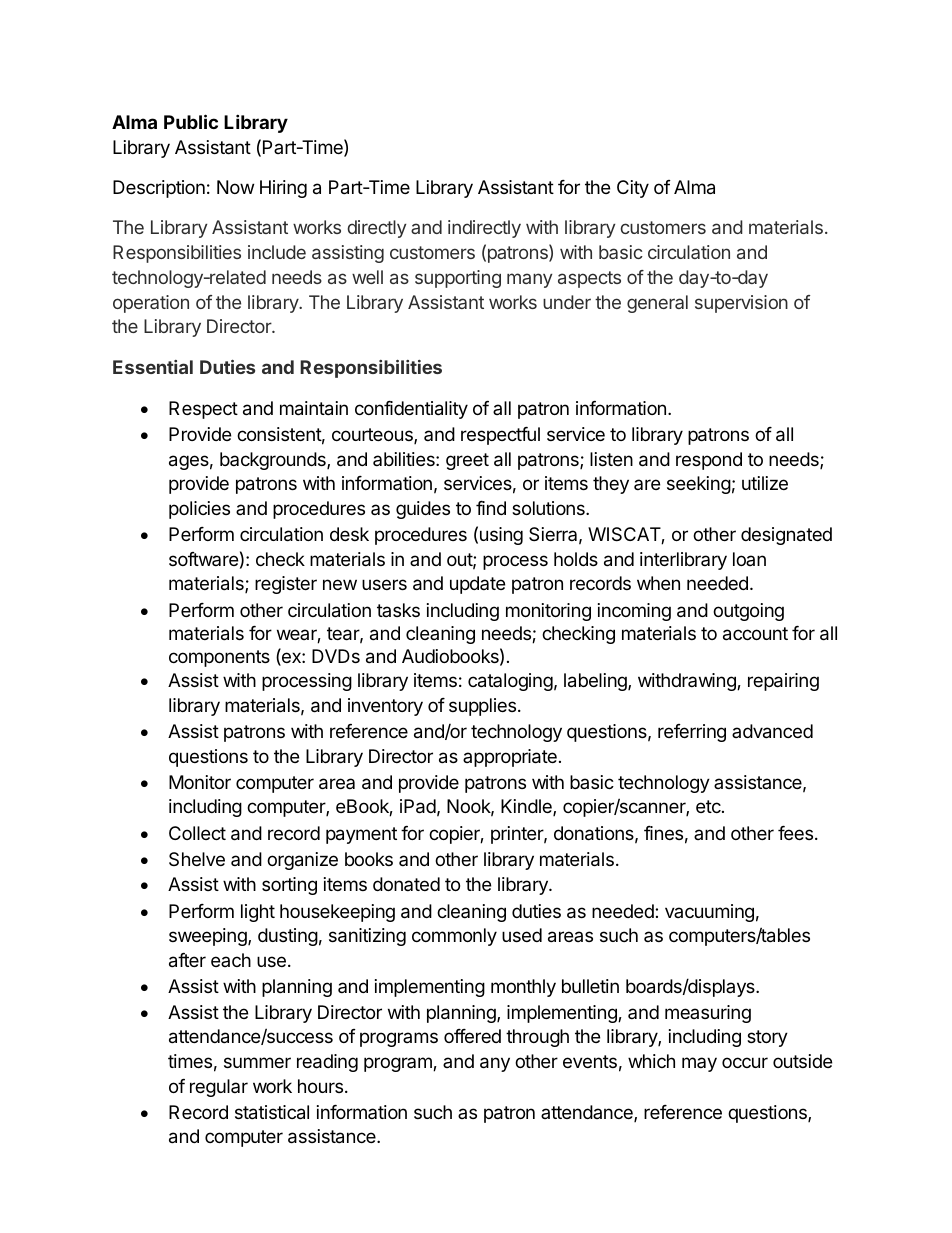 The width and height of the screenshot is (952, 1233). What do you see at coordinates (197, 859) in the screenshot?
I see `Shelve` at bounding box center [197, 859].
